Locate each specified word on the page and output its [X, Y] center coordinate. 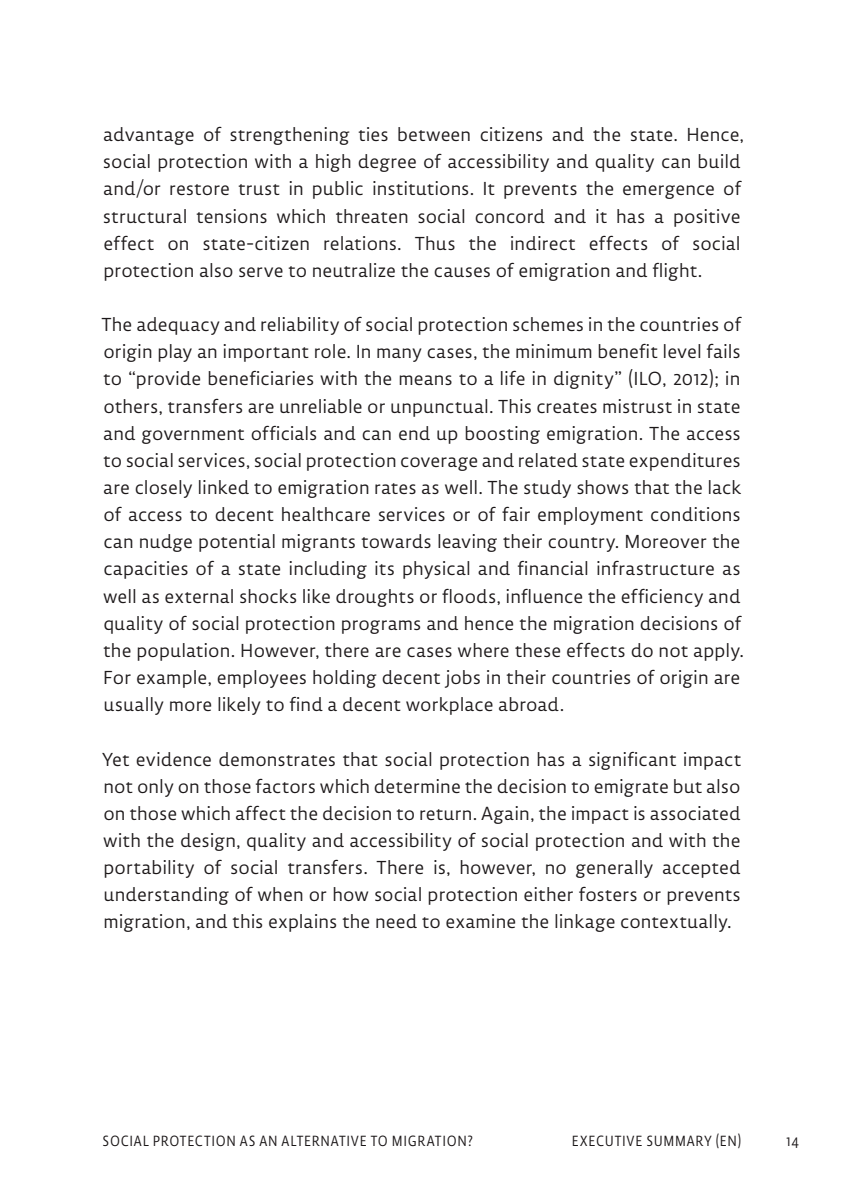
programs [381, 627]
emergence [668, 192]
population [183, 652]
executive [607, 1140]
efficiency [662, 598]
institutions [420, 188]
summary [679, 1140]
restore [199, 189]
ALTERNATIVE [323, 1140]
